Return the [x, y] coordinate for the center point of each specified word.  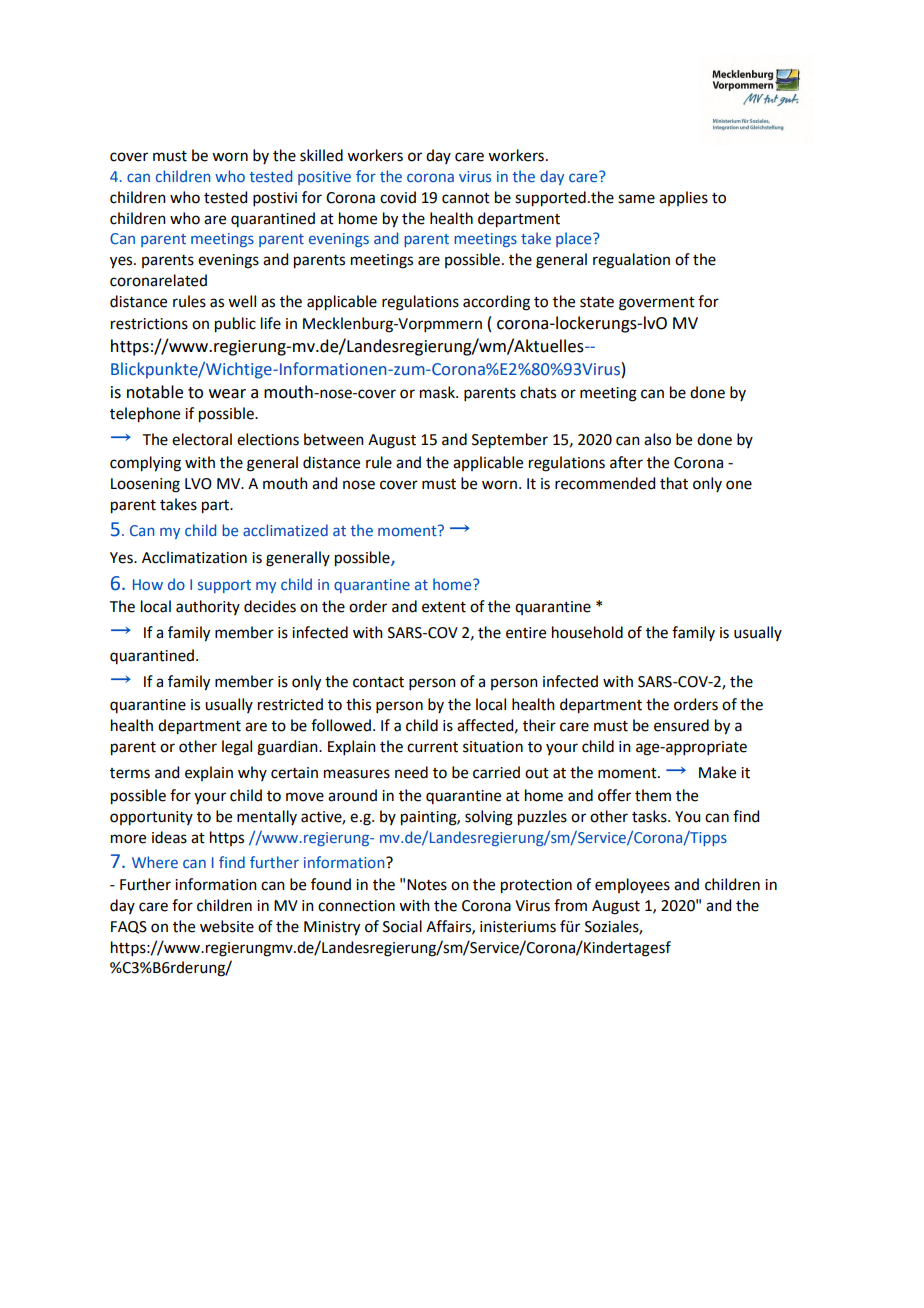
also [657, 439]
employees [632, 886]
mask [438, 392]
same [636, 199]
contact [378, 682]
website [227, 926]
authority [208, 607]
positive [324, 178]
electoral [202, 439]
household [587, 632]
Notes [427, 885]
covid [398, 197]
